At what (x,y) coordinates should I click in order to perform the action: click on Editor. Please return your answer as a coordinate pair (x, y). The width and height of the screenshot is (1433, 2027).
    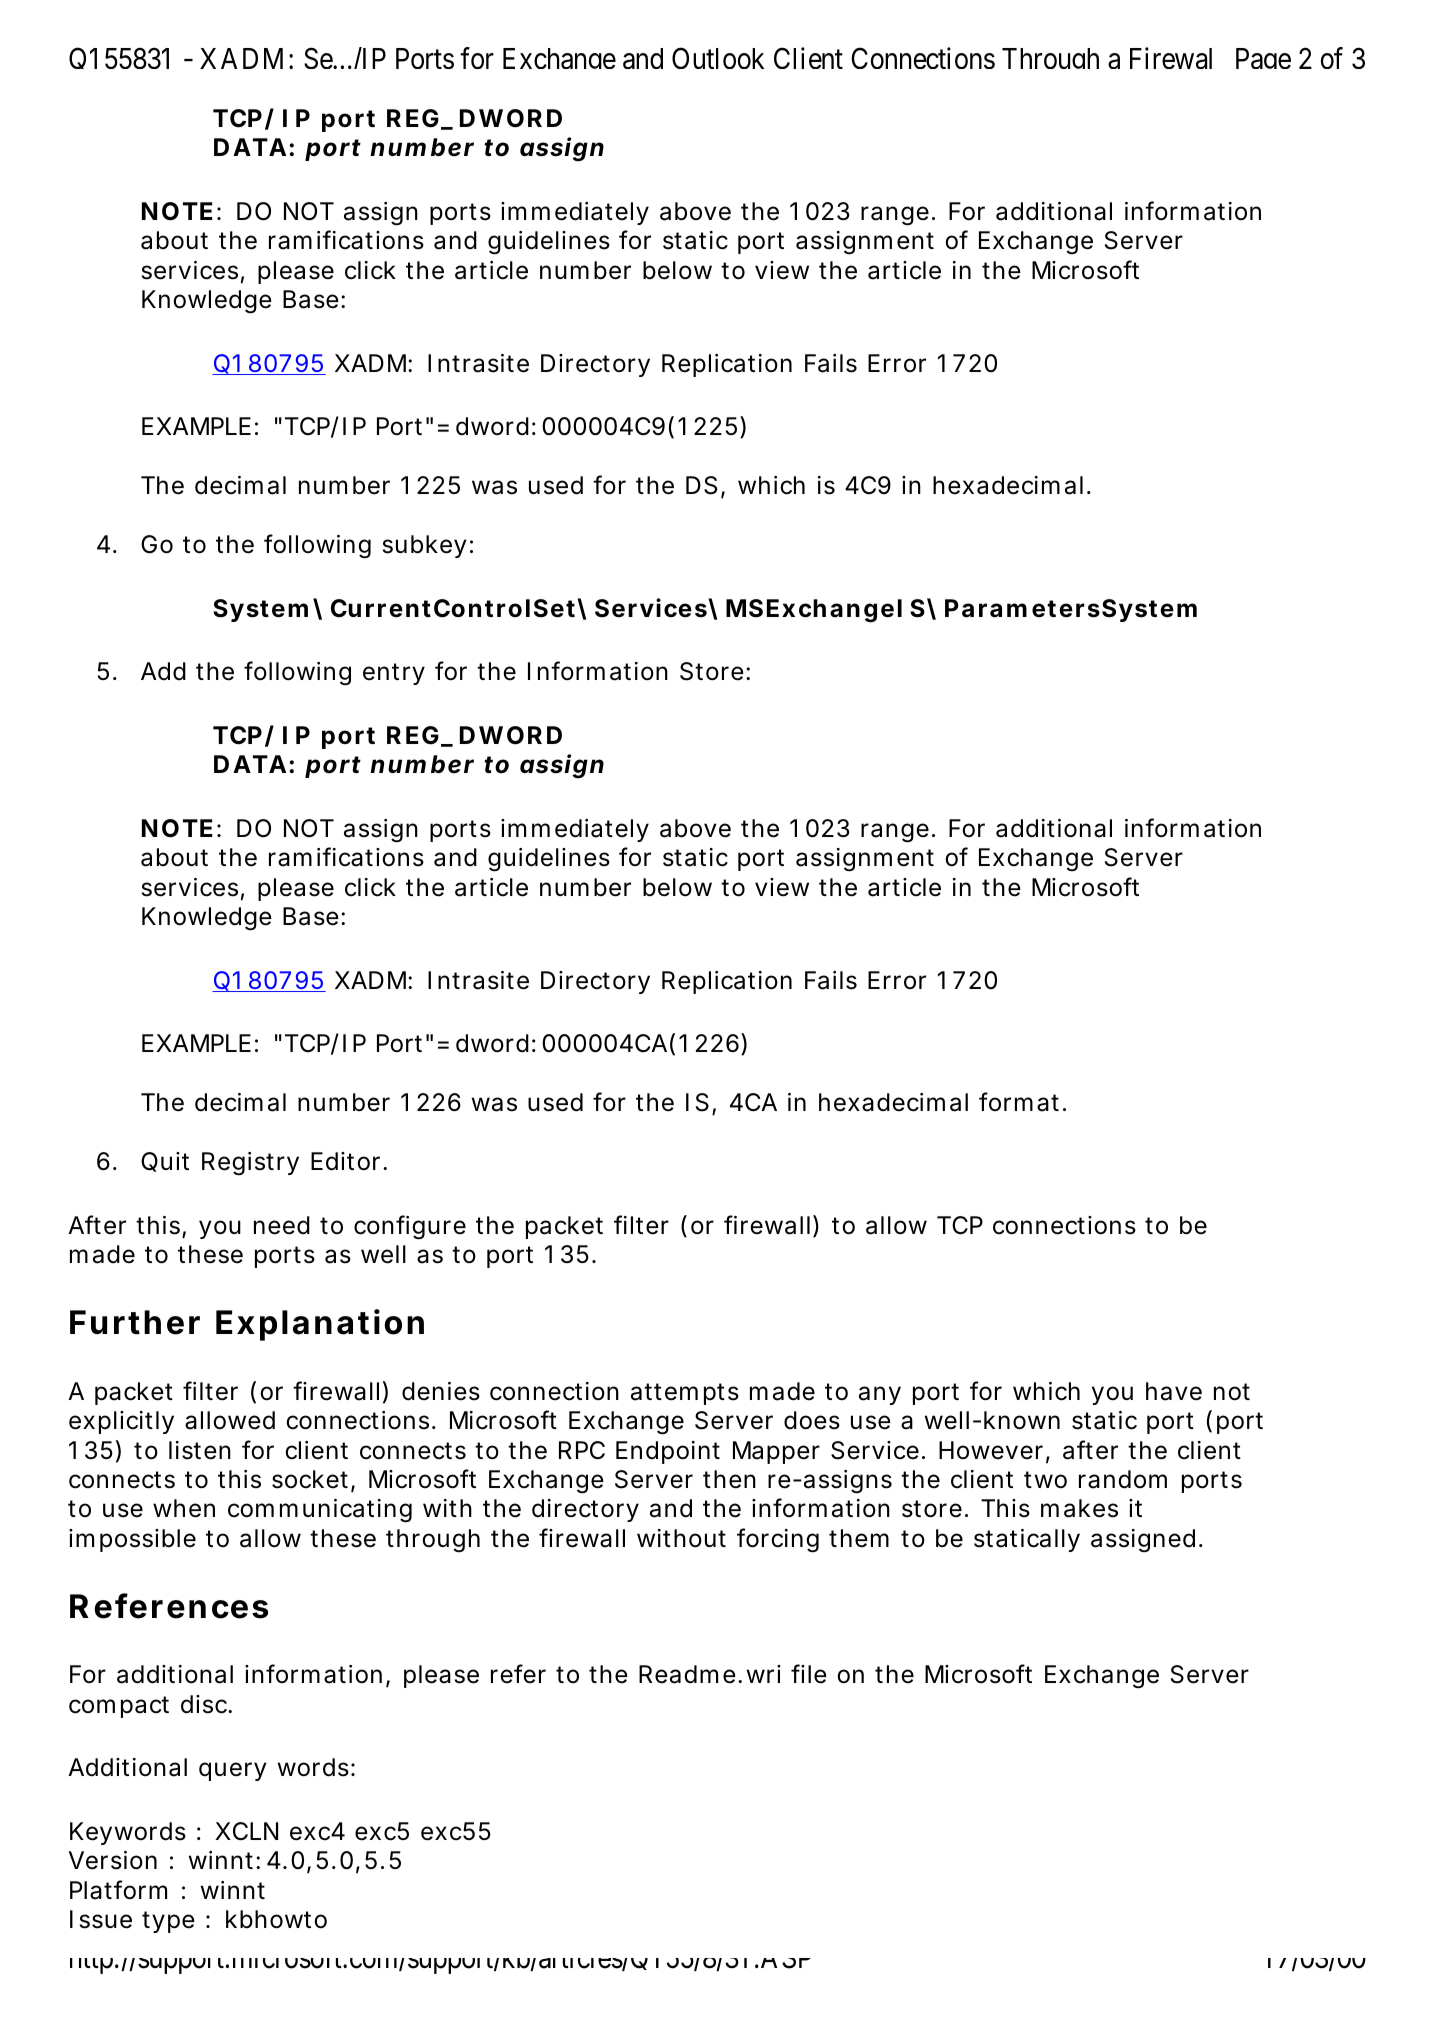
    Looking at the image, I should click on (348, 1161).
